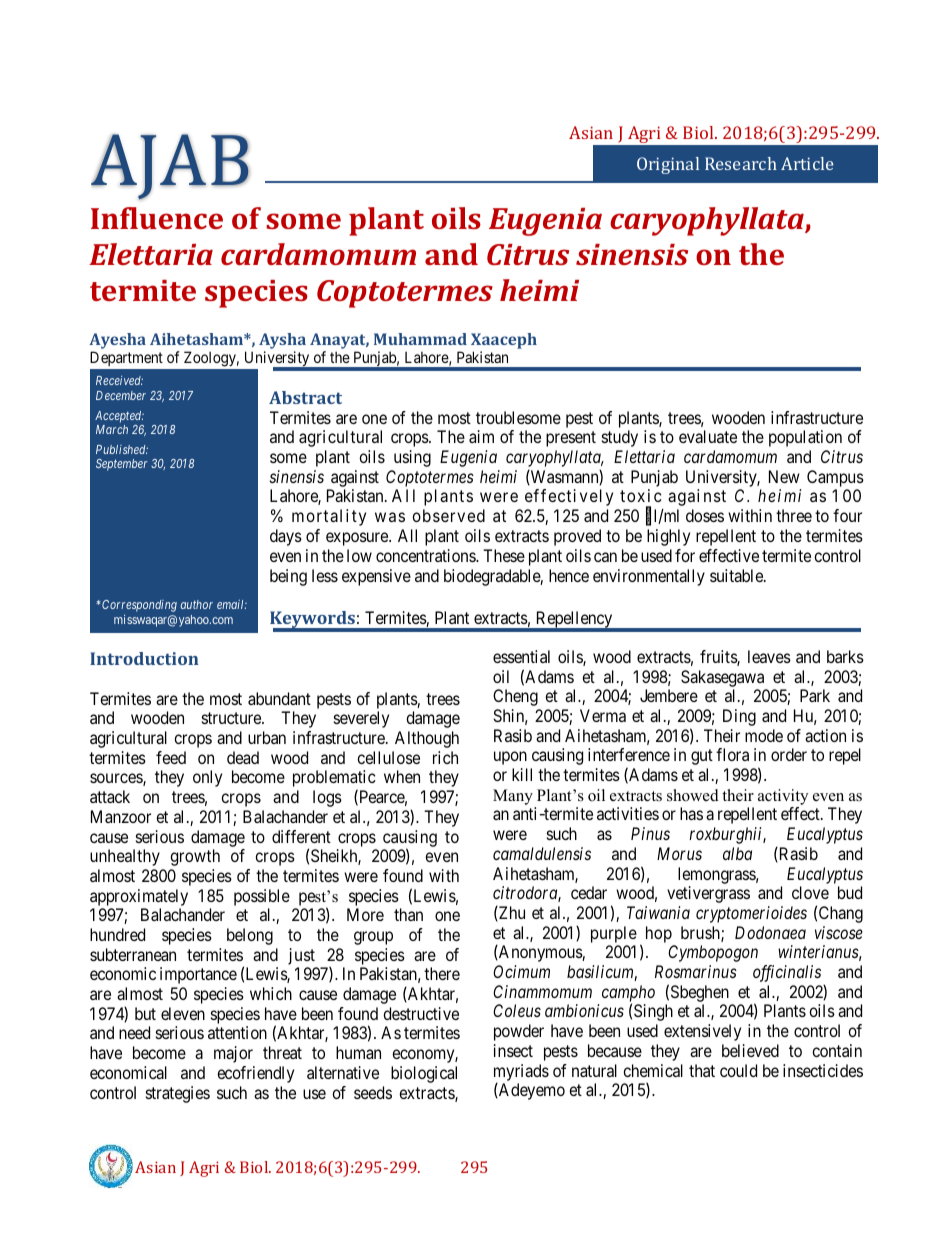  What do you see at coordinates (769, 656) in the screenshot?
I see `leaves` at bounding box center [769, 656].
